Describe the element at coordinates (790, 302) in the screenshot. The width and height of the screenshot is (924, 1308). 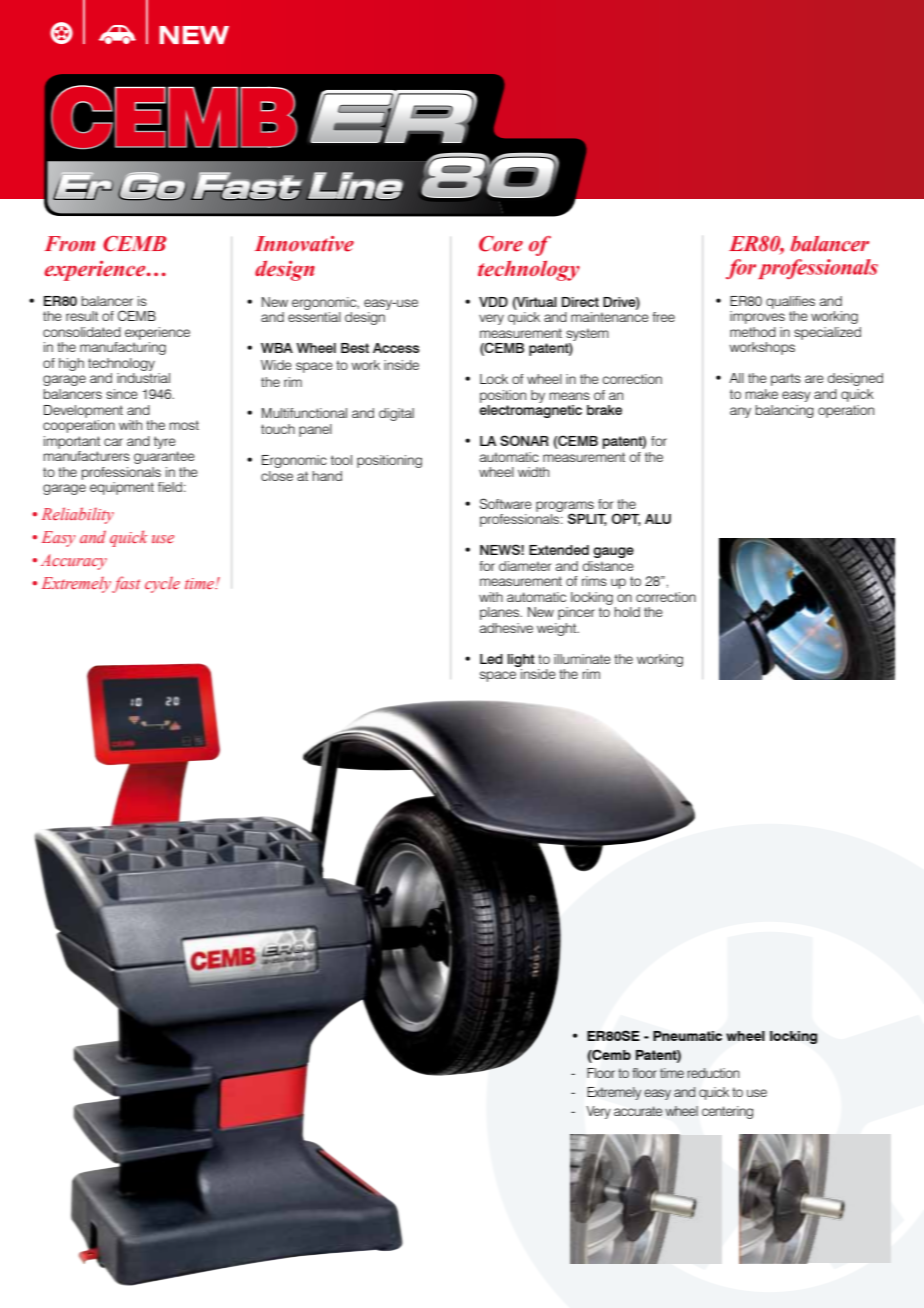
I see `qualifies` at that location.
